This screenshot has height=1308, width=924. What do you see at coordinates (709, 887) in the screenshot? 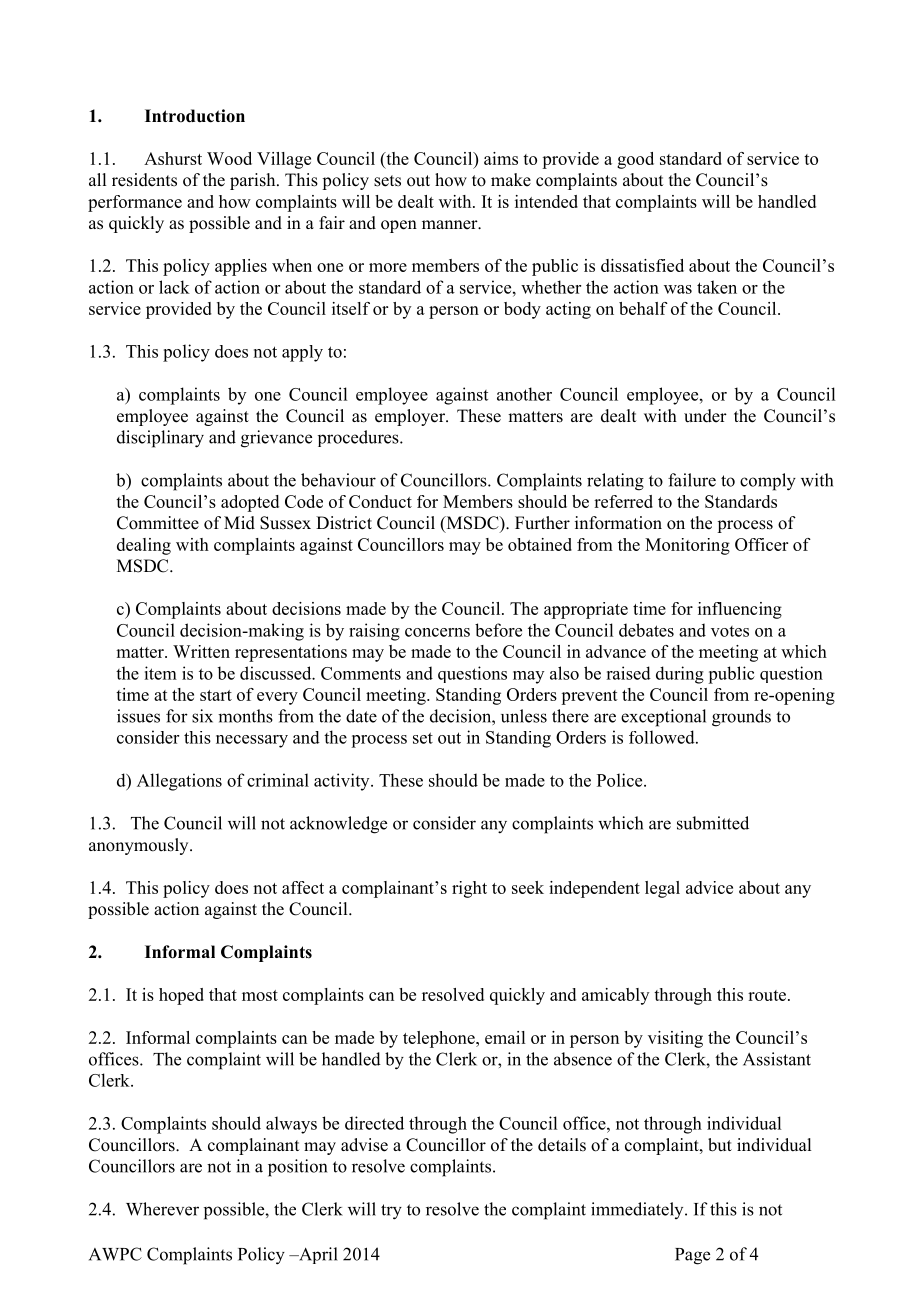
I see `advice` at bounding box center [709, 887].
